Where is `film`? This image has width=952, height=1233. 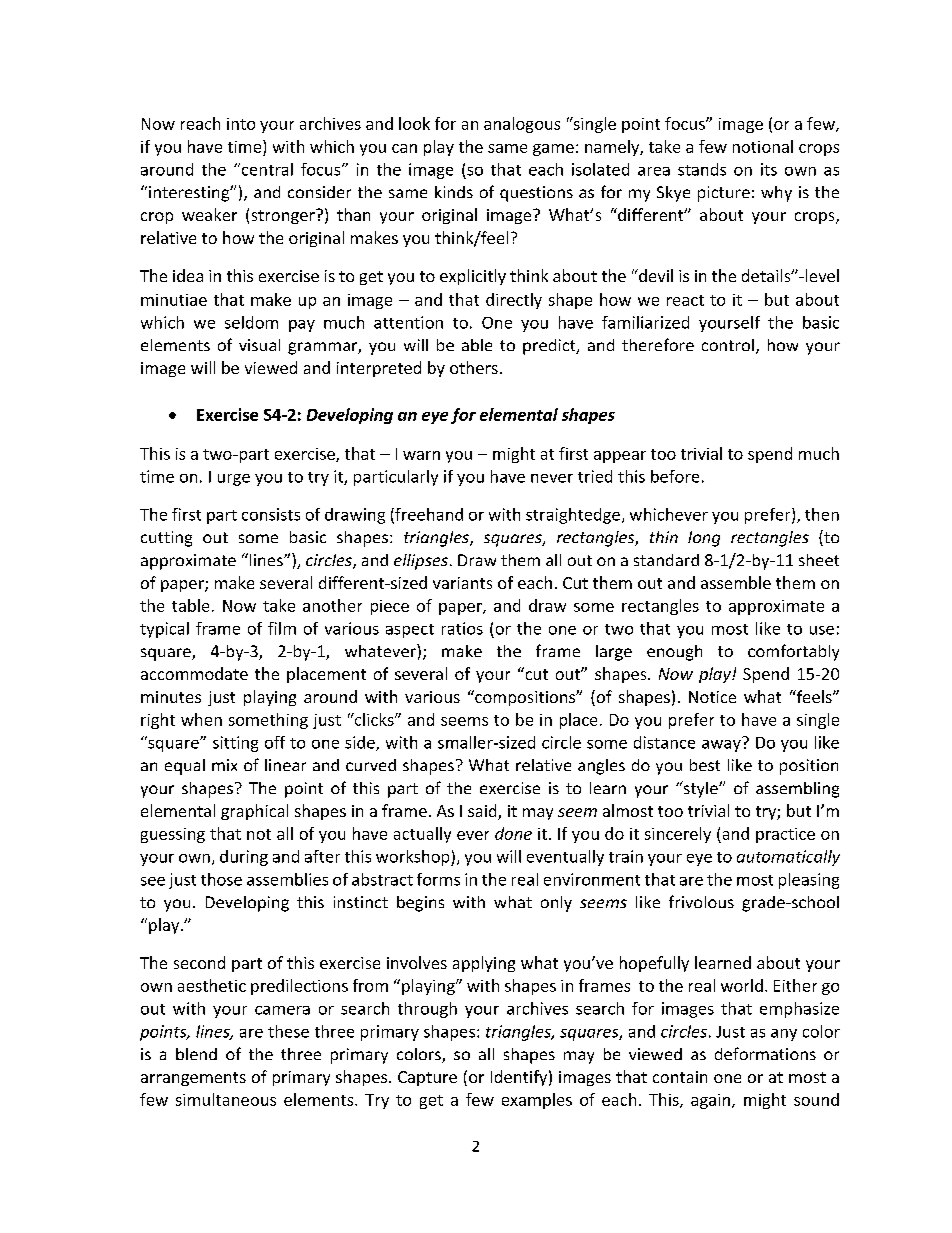 film is located at coordinates (282, 628).
